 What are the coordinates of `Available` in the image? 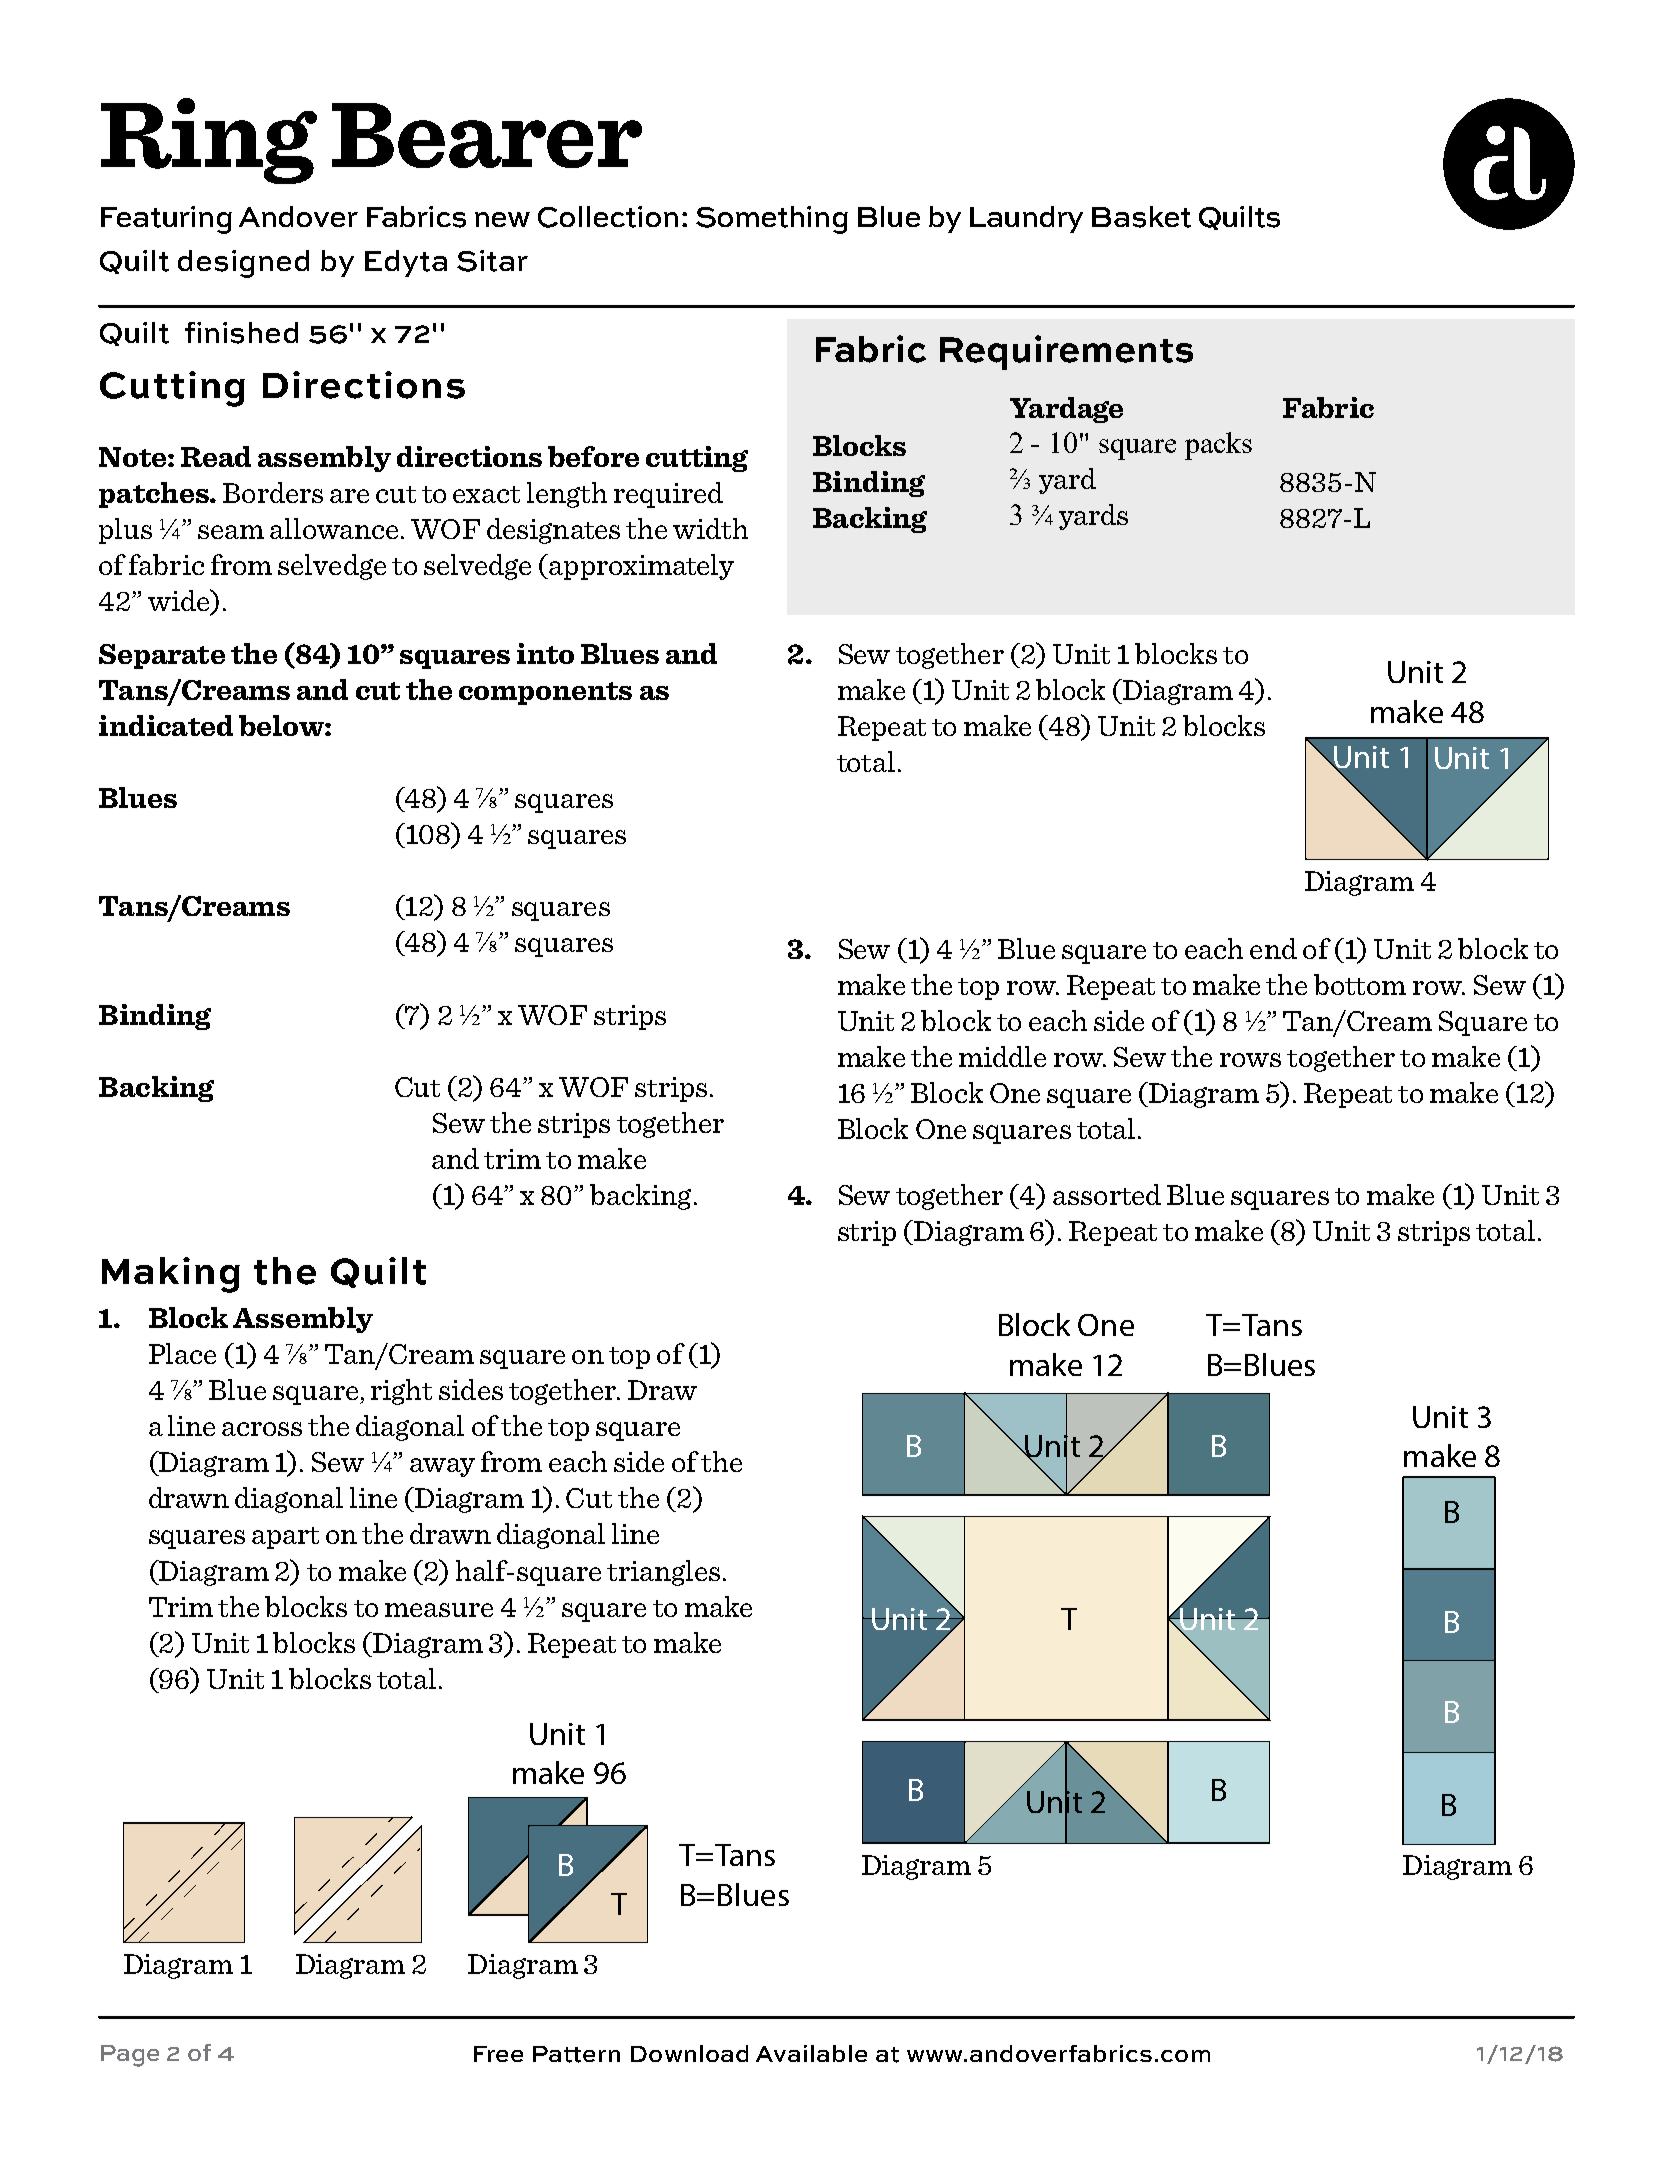 It's located at (811, 2053).
